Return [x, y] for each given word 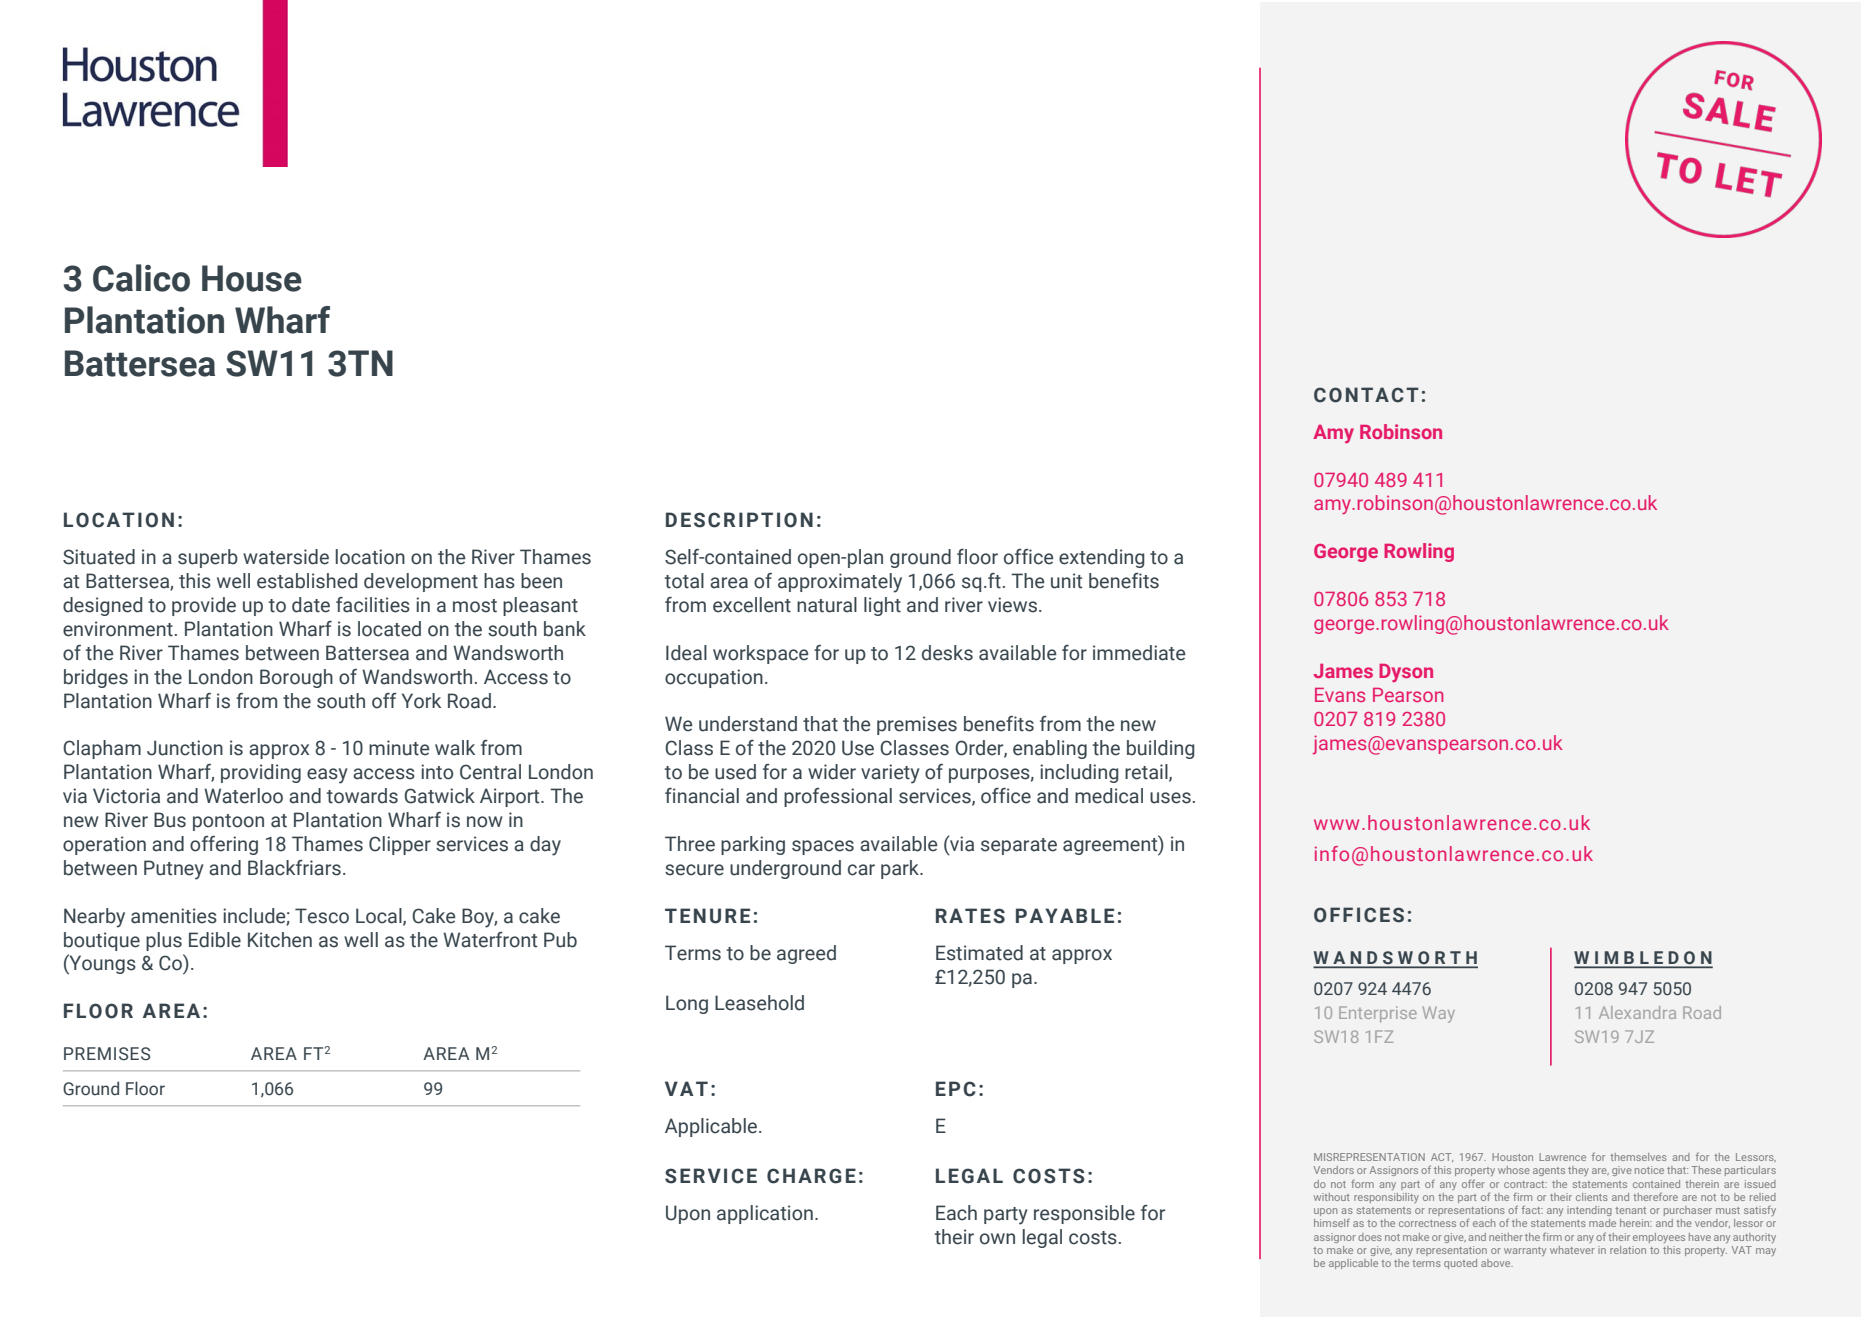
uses [1170, 798]
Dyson [1406, 673]
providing [261, 773]
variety [890, 774]
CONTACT [1366, 395]
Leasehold [759, 1003]
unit [1066, 581]
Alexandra [1637, 1012]
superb [208, 558]
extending [1102, 558]
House [252, 278]
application [765, 1214]
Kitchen [280, 940]
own [997, 1239]
